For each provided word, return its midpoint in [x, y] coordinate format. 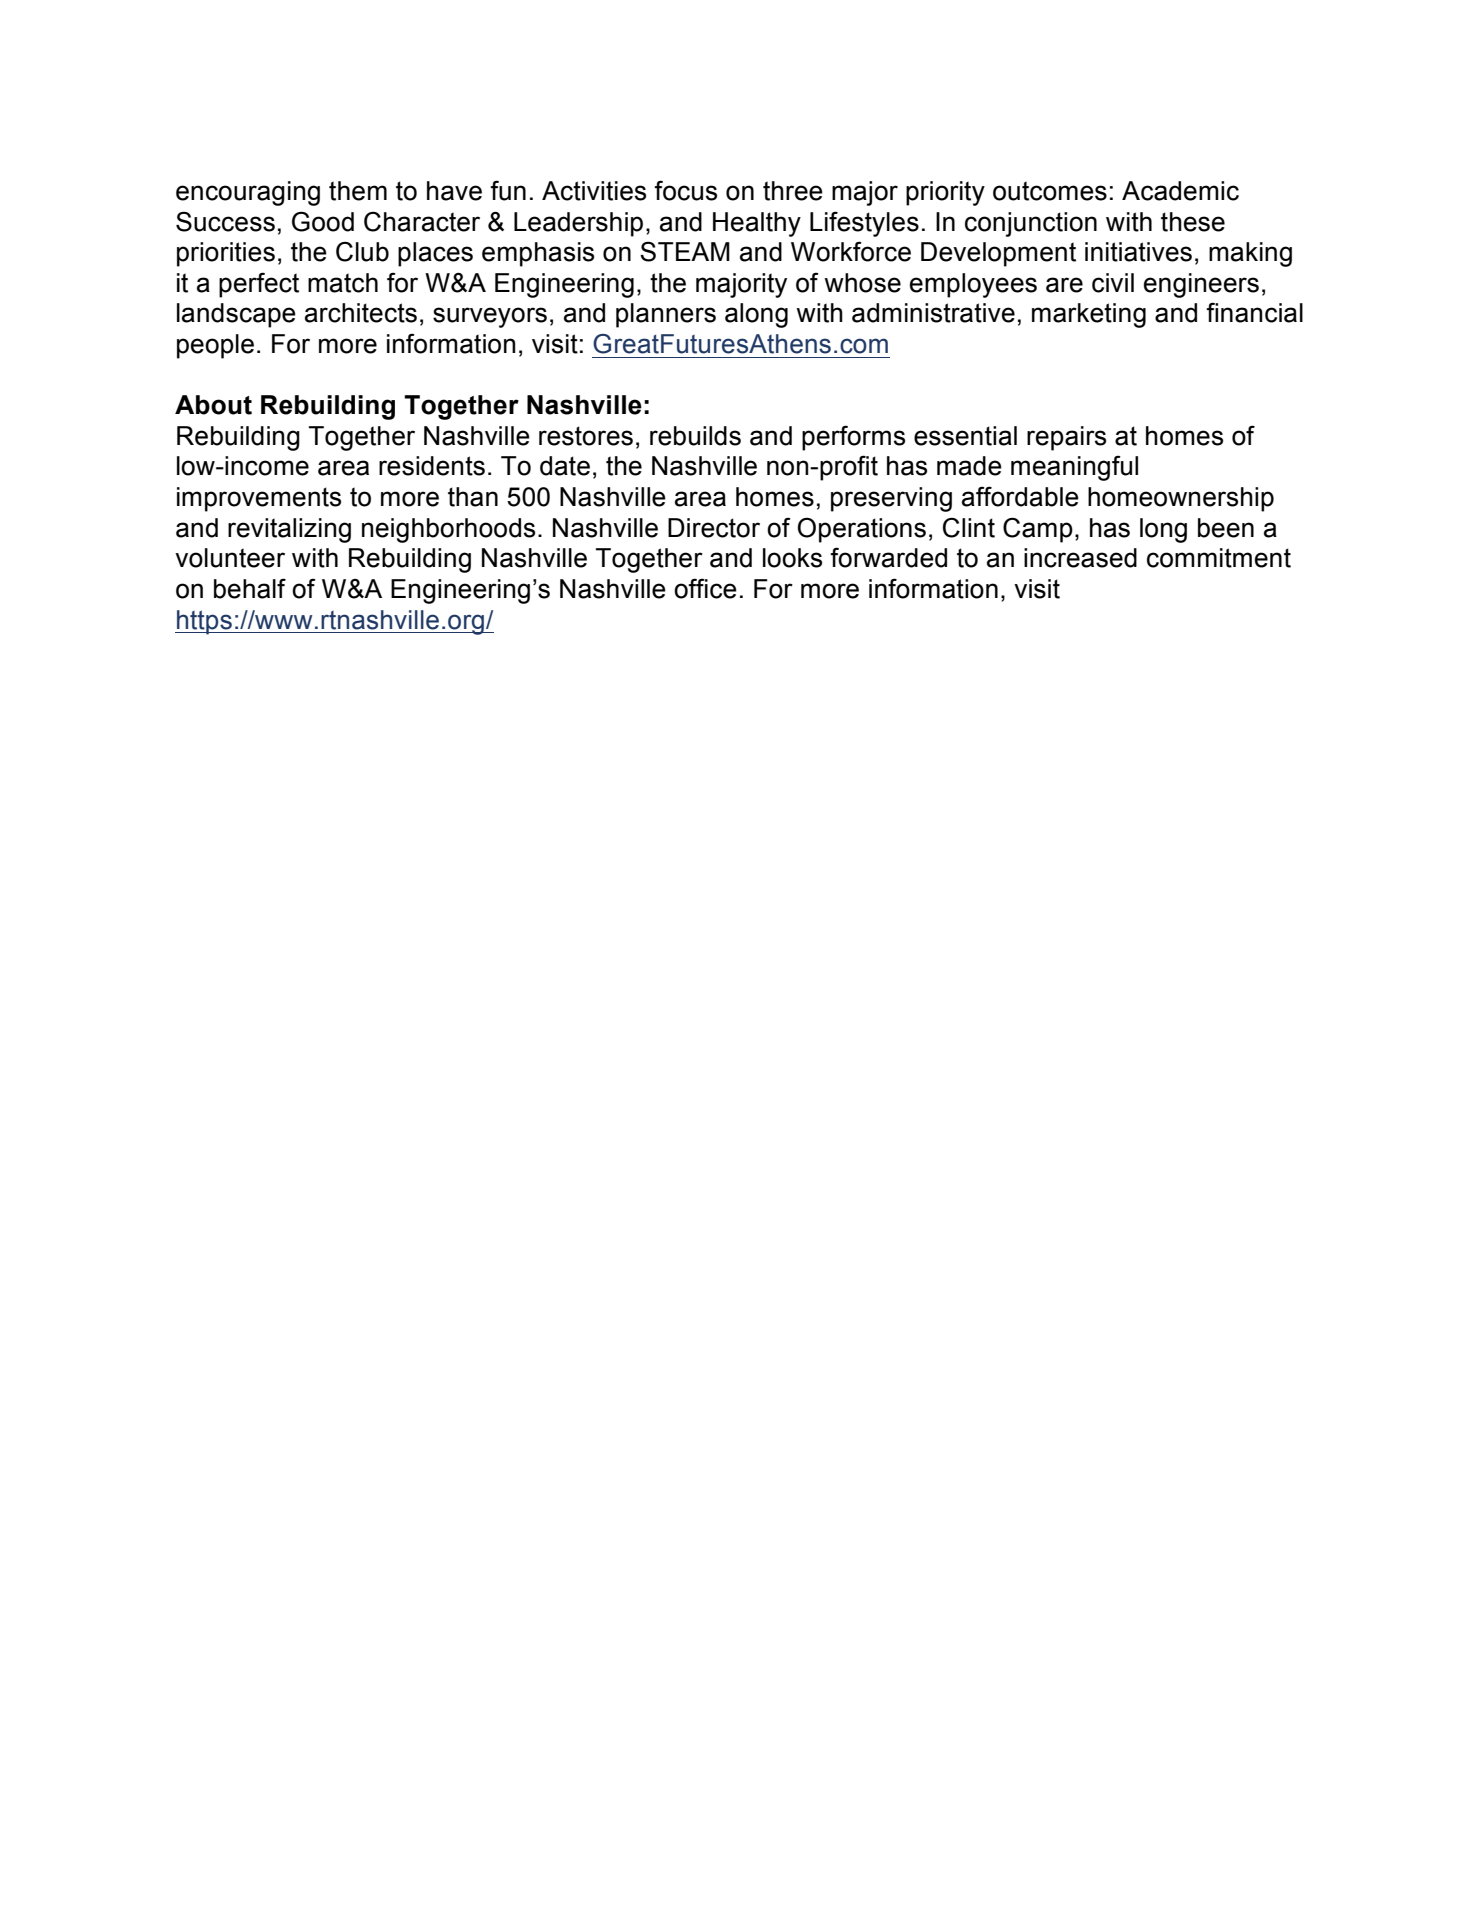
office [705, 588]
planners [666, 315]
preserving [891, 499]
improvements [259, 499]
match [343, 283]
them [358, 191]
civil [1113, 283]
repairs [1066, 438]
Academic [1180, 191]
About [213, 405]
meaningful [1074, 468]
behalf [250, 588]
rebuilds [695, 436]
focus [685, 190]
